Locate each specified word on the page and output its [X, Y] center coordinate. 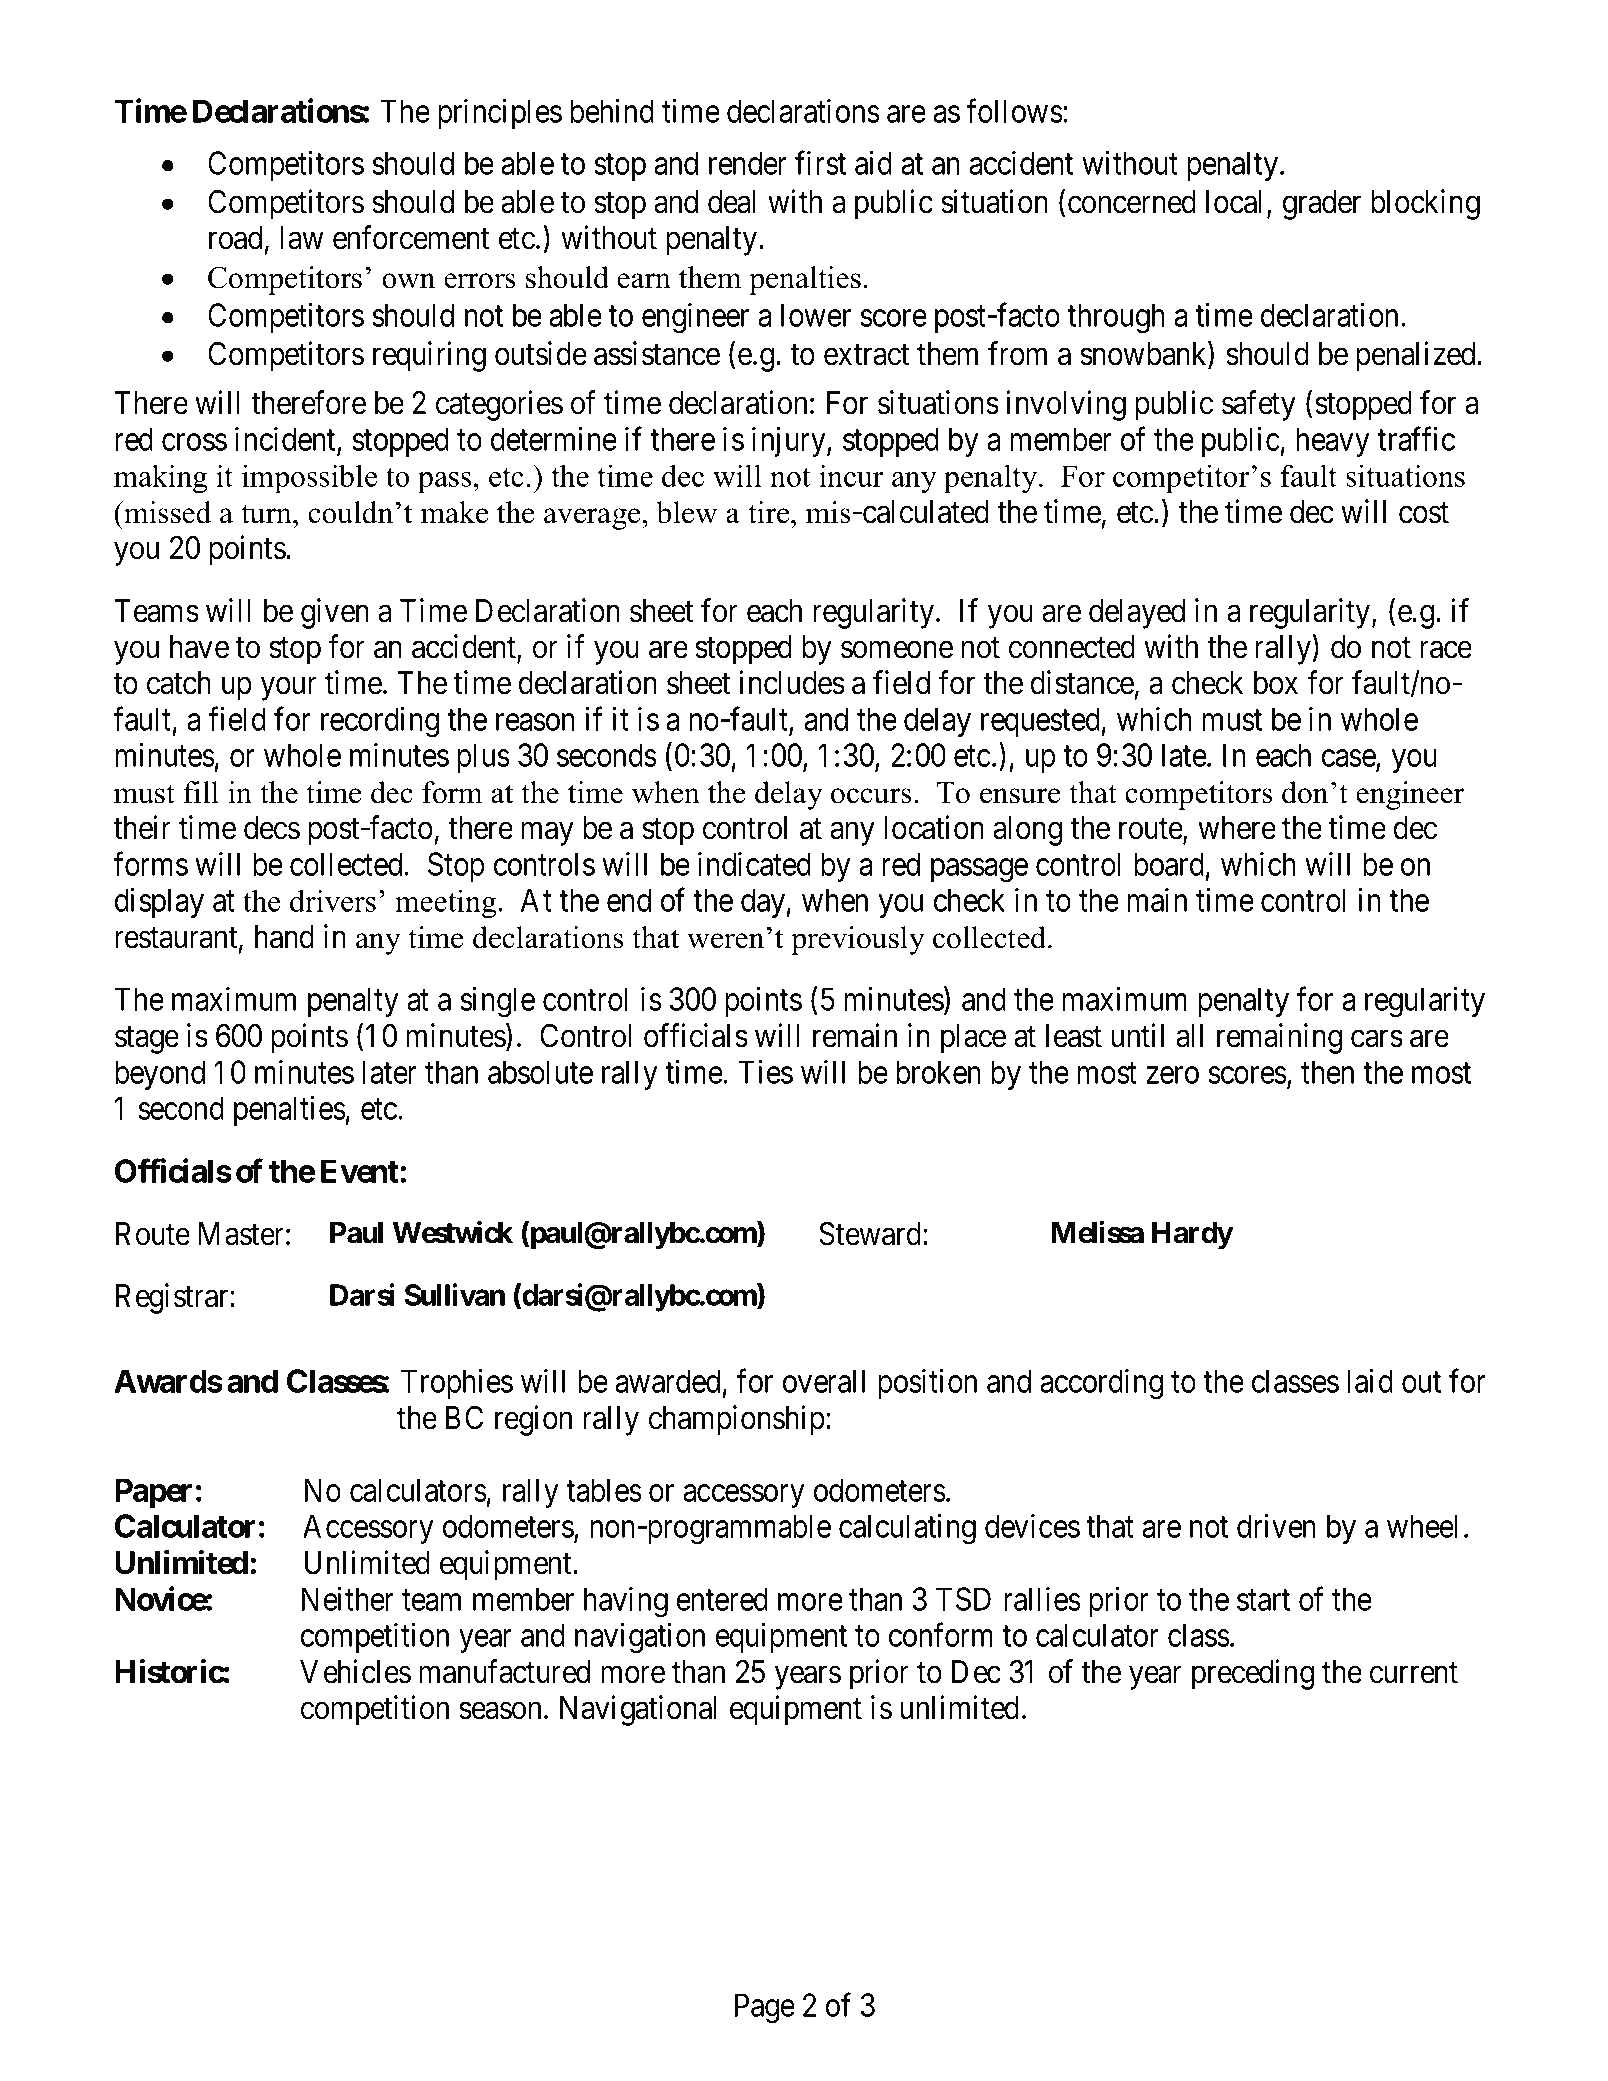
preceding [1253, 1674]
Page [765, 2008]
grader [1322, 205]
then [1327, 1072]
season [500, 1711]
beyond [160, 1075]
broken [938, 1072]
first [820, 163]
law [302, 238]
